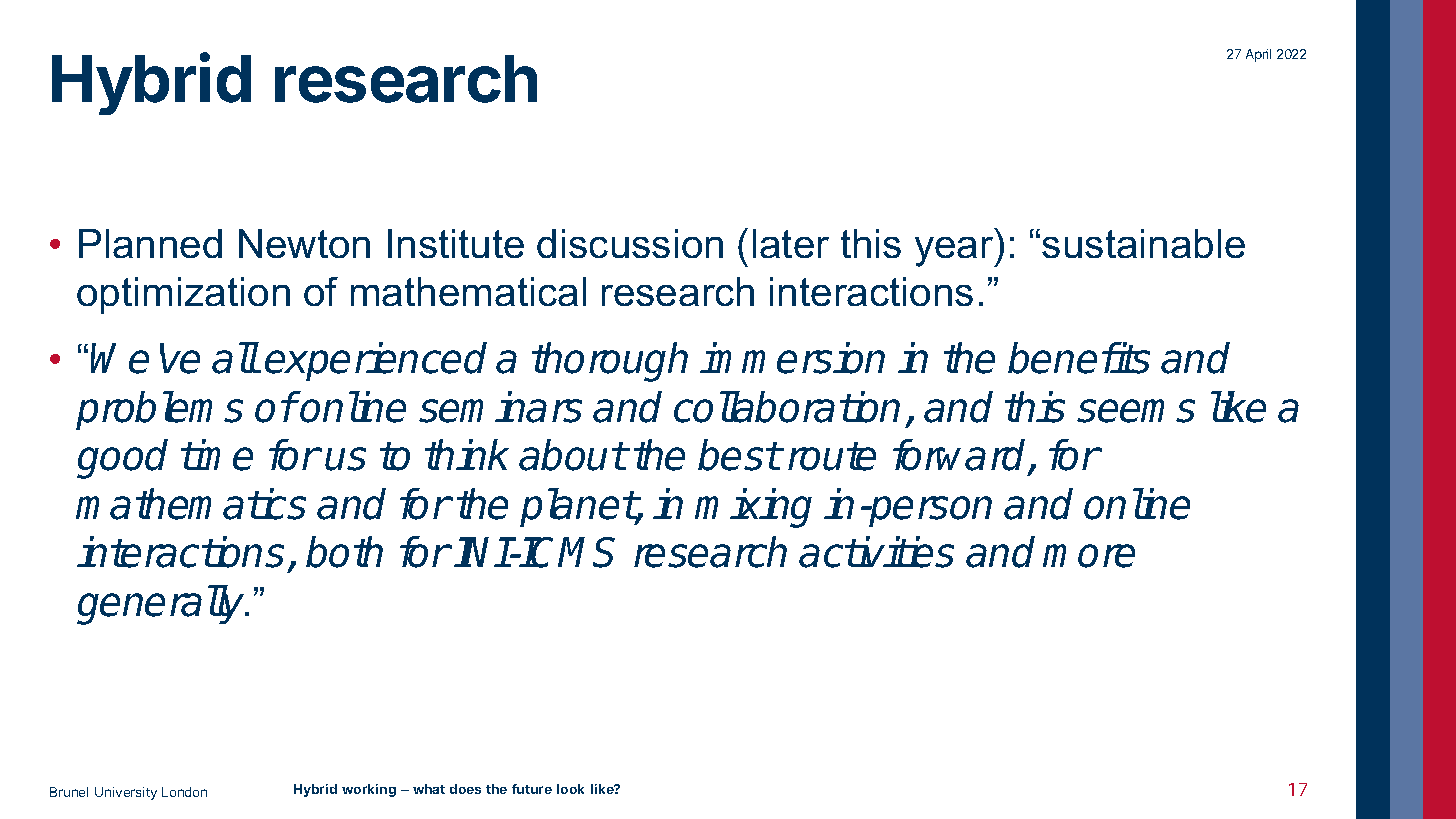 The image size is (1456, 819). Describe the element at coordinates (150, 243) in the document. I see `Planned` at that location.
